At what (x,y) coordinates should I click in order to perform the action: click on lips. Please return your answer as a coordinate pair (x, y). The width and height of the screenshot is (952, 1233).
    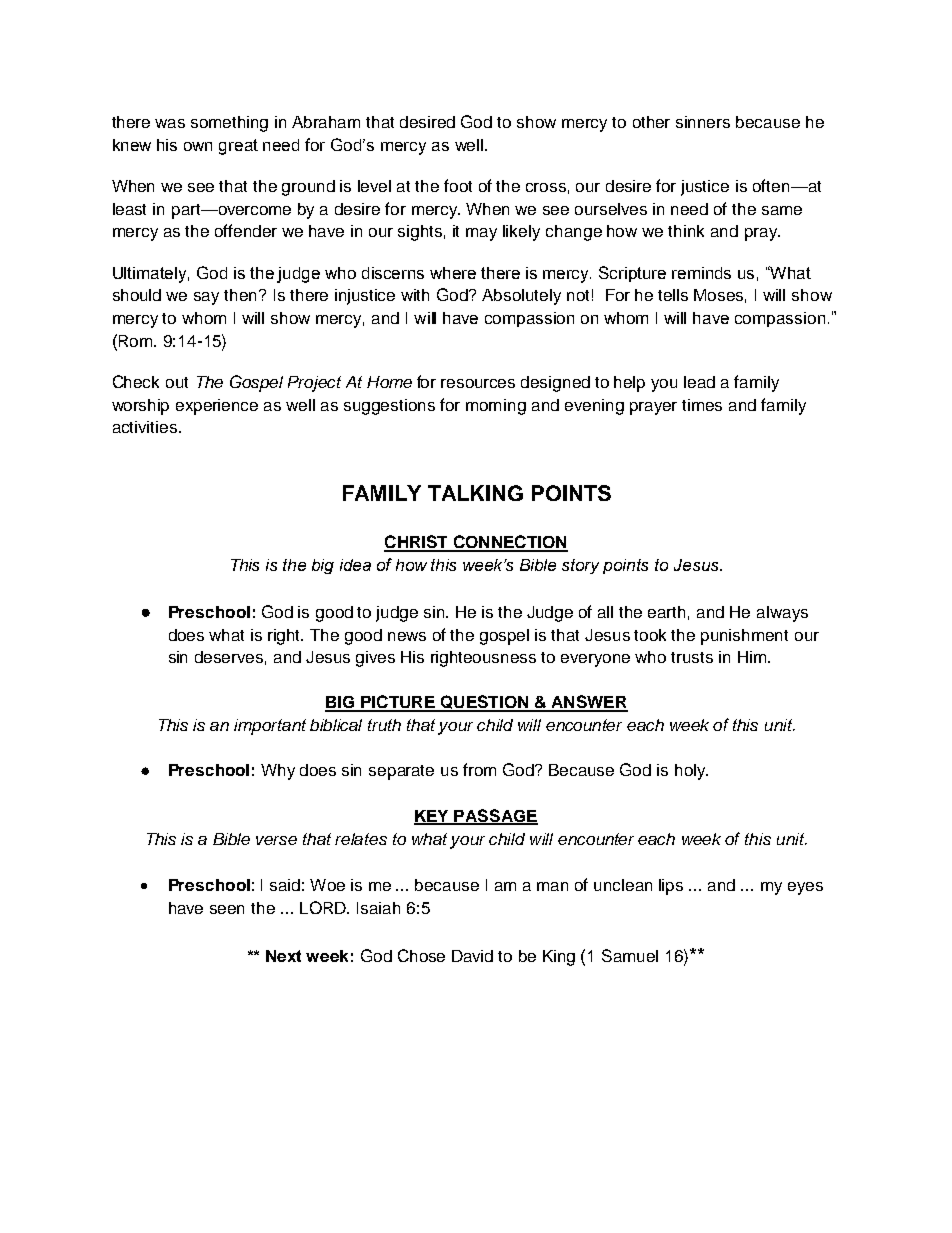
    Looking at the image, I should click on (671, 887).
